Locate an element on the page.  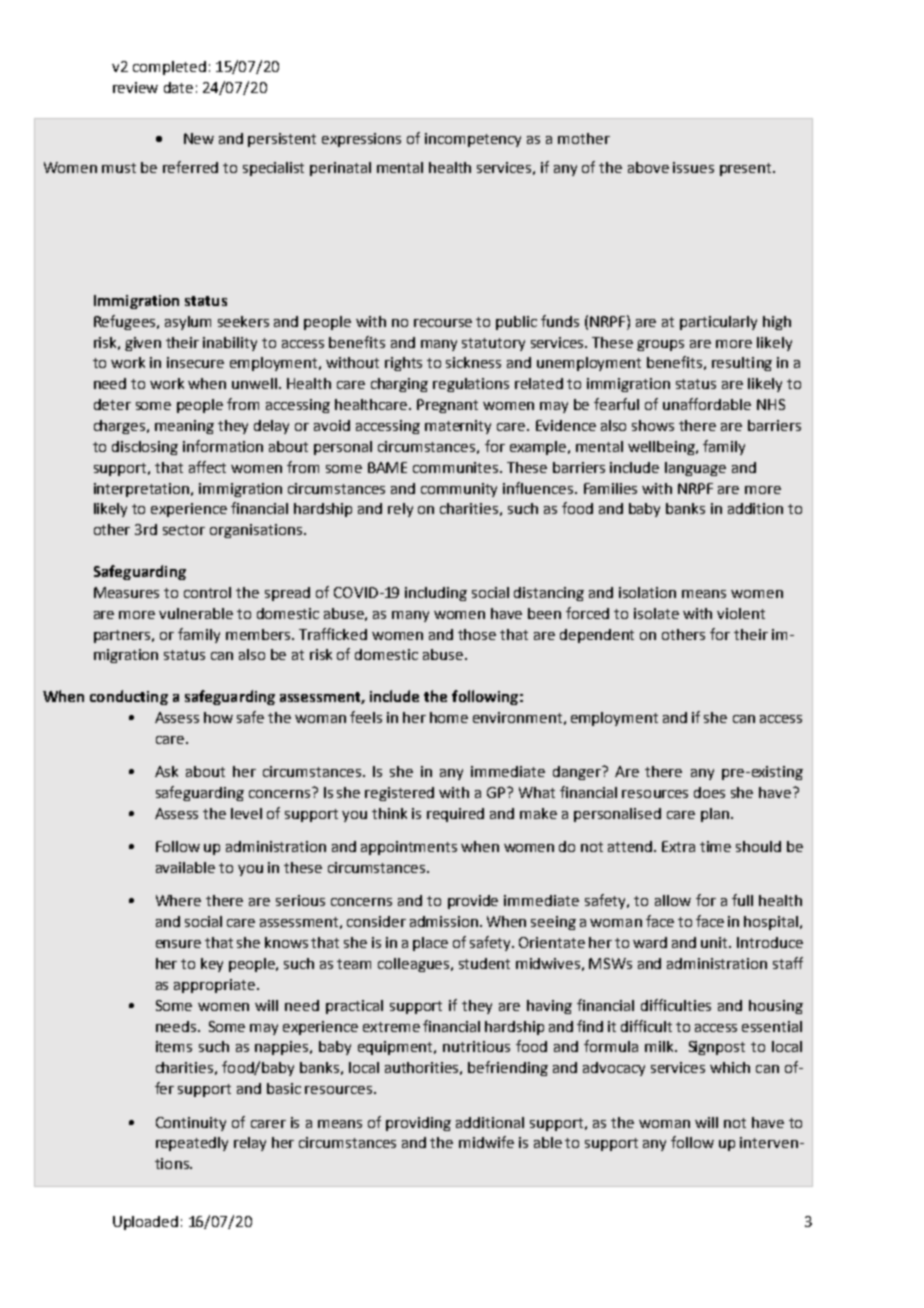
plan is located at coordinates (715, 815).
